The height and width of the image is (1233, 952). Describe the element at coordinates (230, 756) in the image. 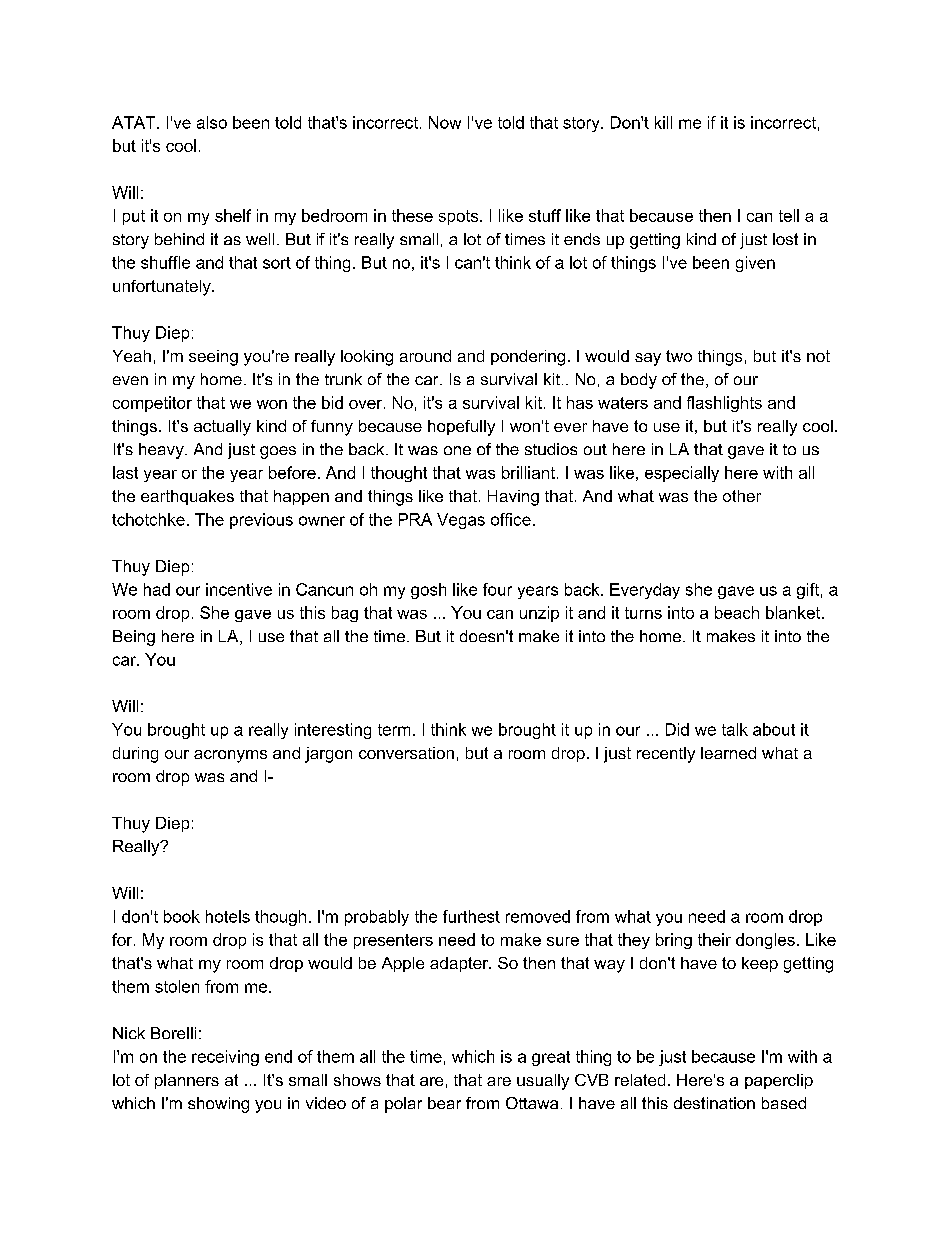

I see `acronyms` at that location.
